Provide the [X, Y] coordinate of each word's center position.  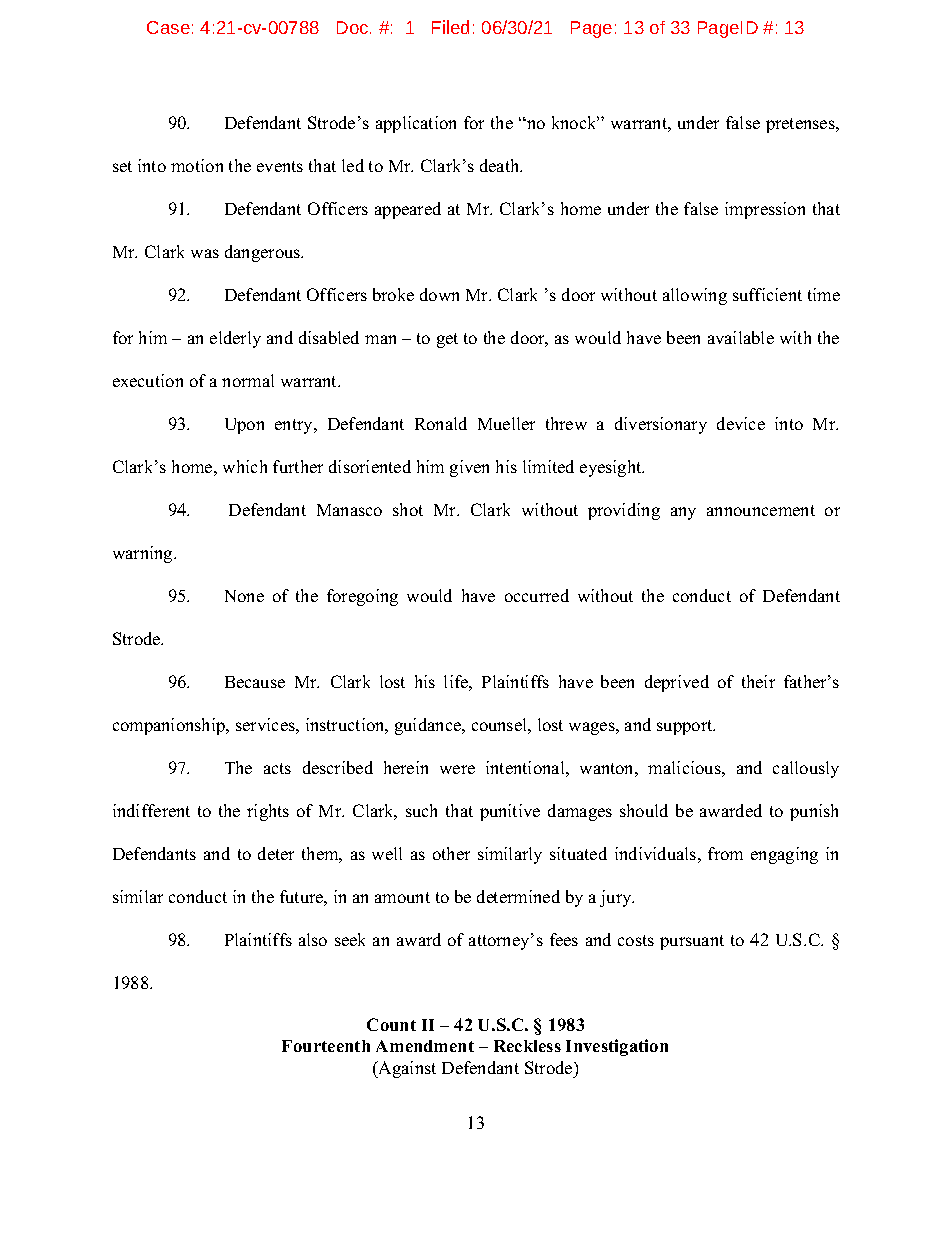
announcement [761, 510]
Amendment [425, 1046]
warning [144, 554]
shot [408, 509]
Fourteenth [326, 1046]
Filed [450, 27]
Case [168, 27]
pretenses [801, 125]
